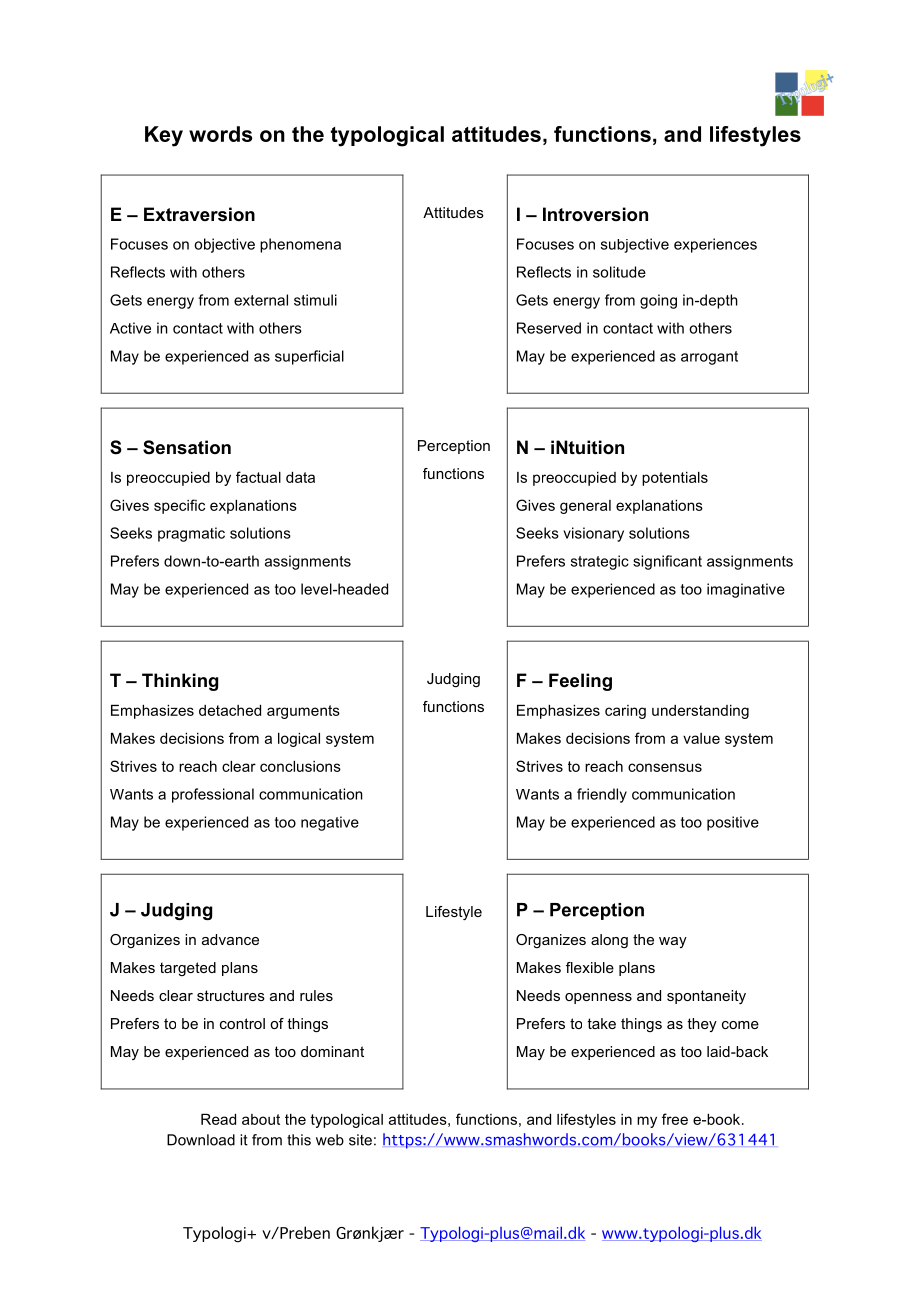 Image resolution: width=924 pixels, height=1308 pixels. What do you see at coordinates (665, 767) in the screenshot?
I see `consensus` at bounding box center [665, 767].
